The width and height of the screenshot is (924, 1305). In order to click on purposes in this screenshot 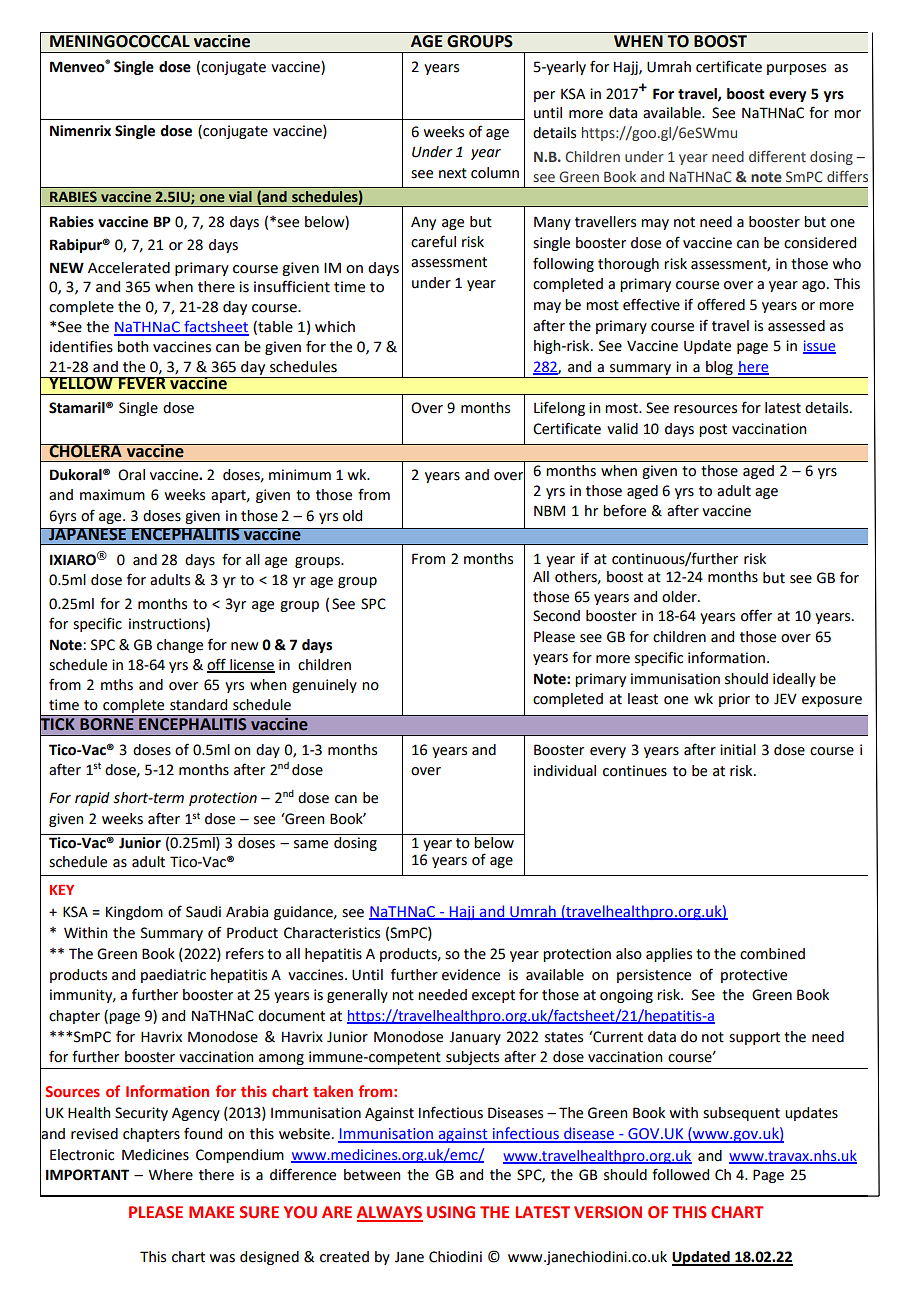, I will do `click(796, 69)`.
